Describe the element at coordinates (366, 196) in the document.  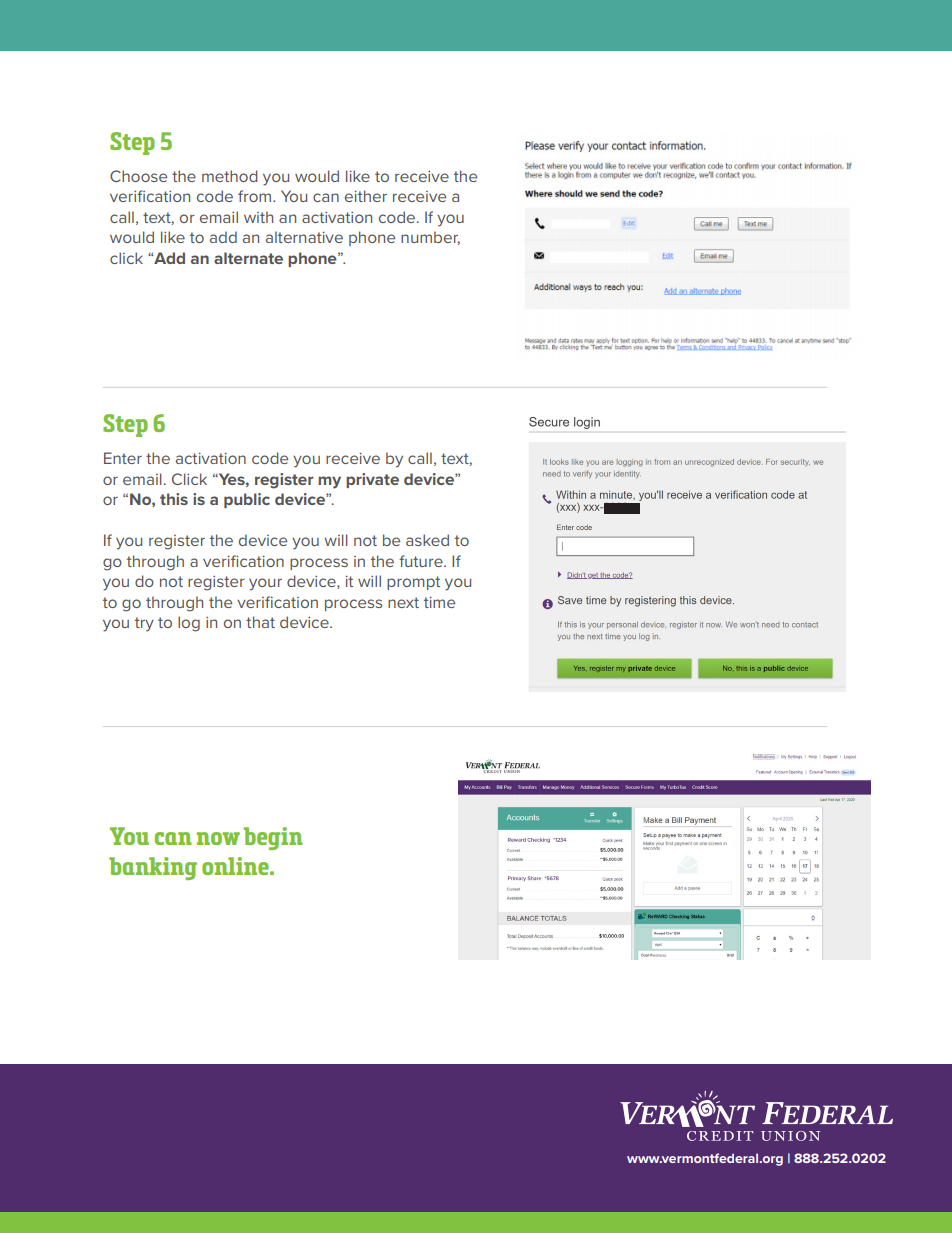
I see `either` at that location.
